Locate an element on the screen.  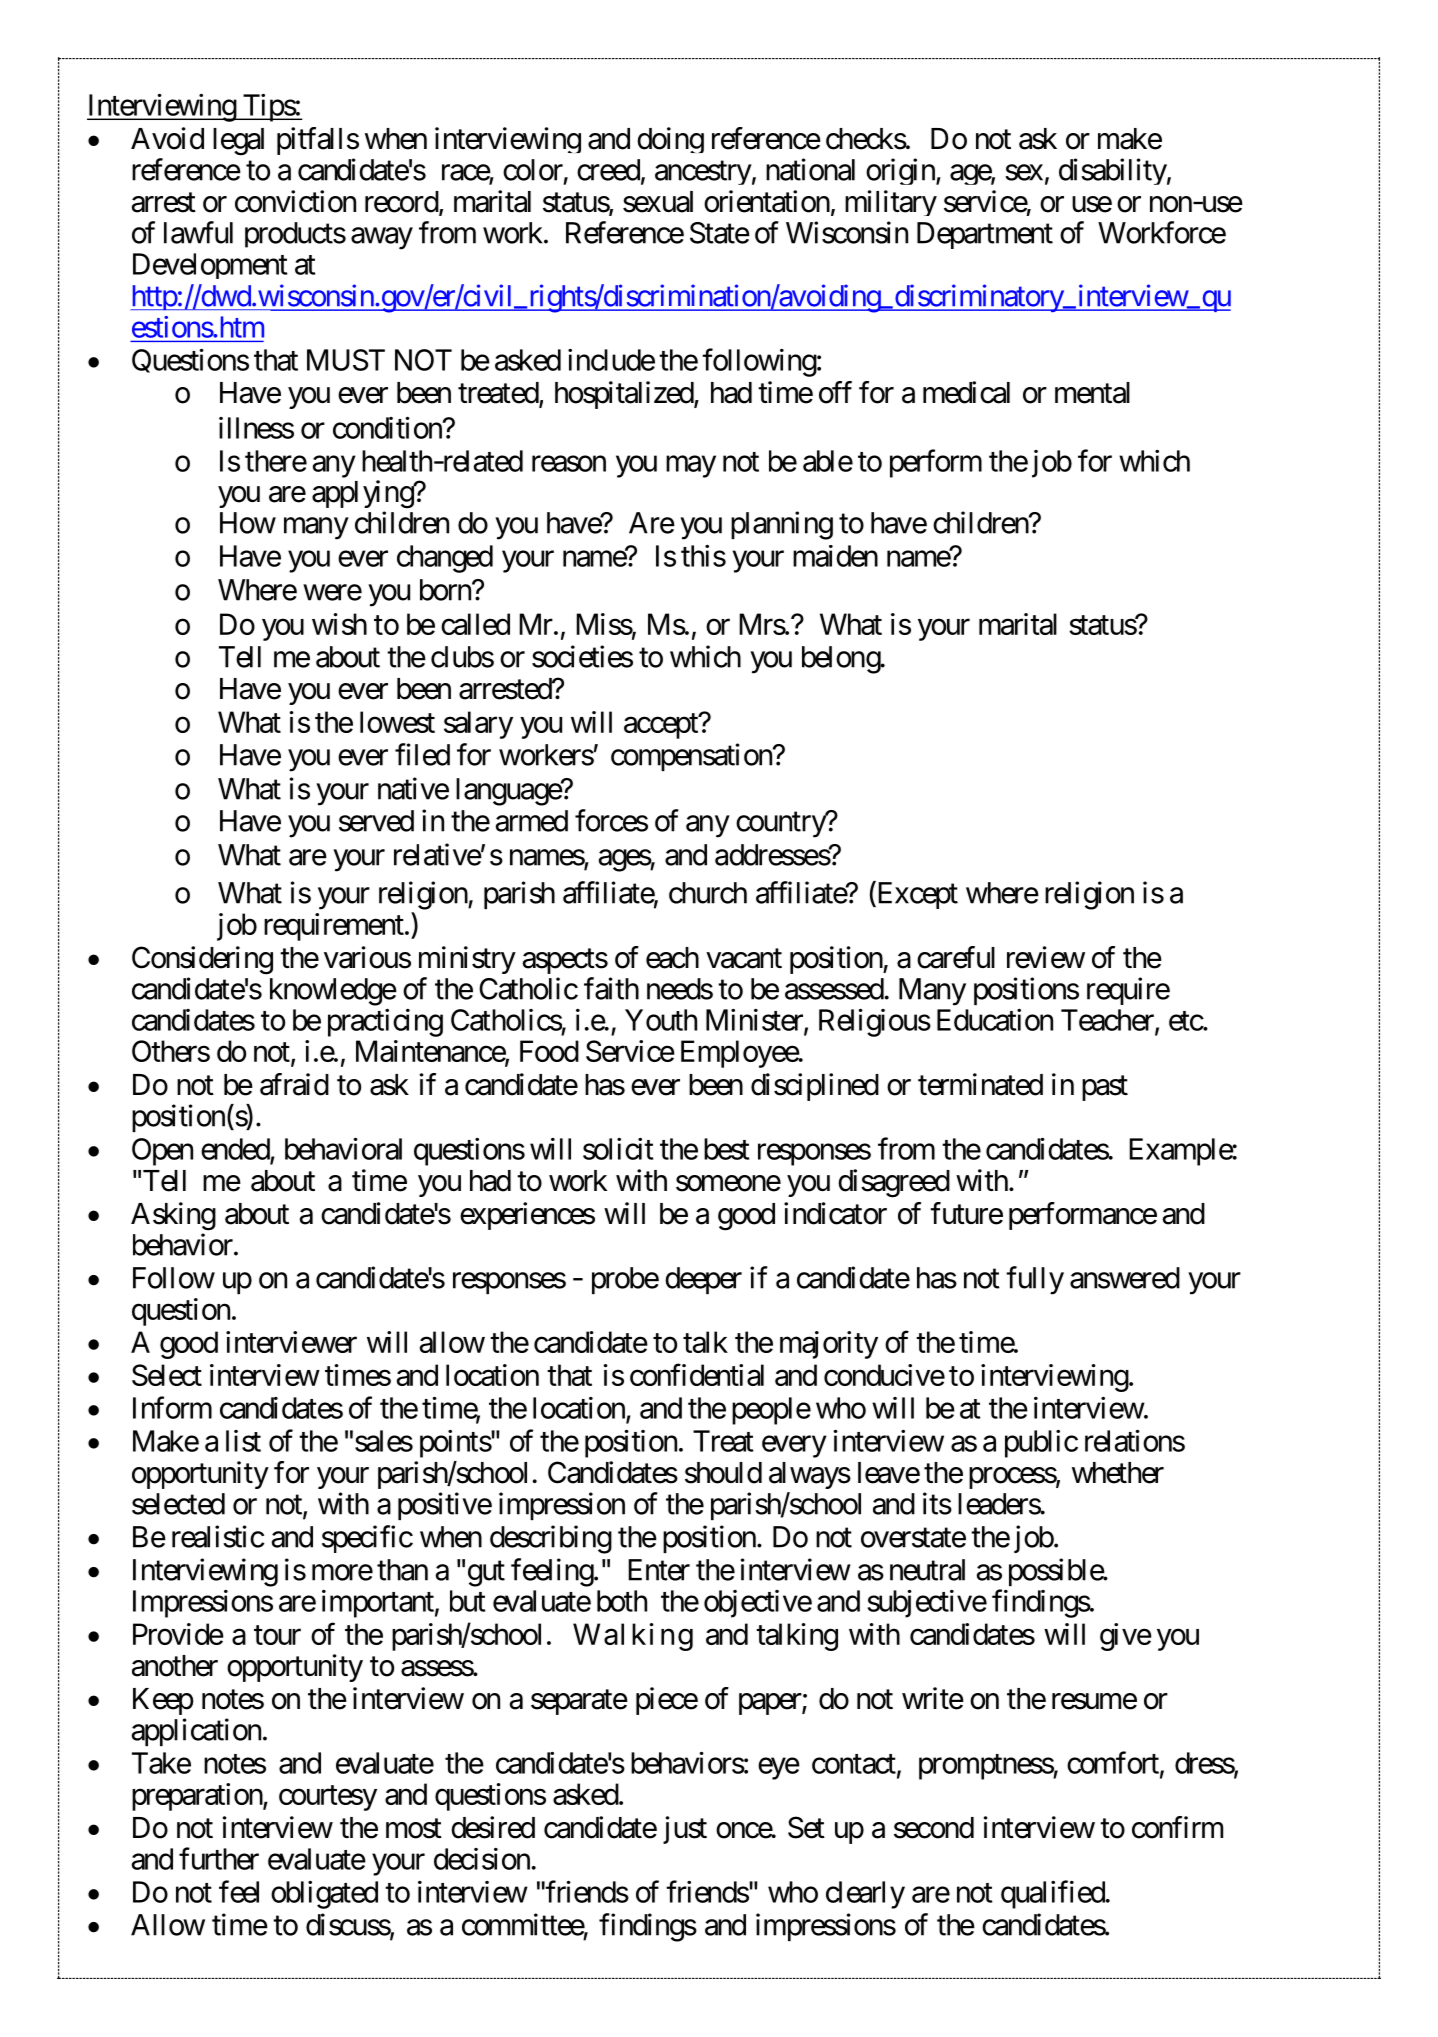
courtesy is located at coordinates (328, 1798).
